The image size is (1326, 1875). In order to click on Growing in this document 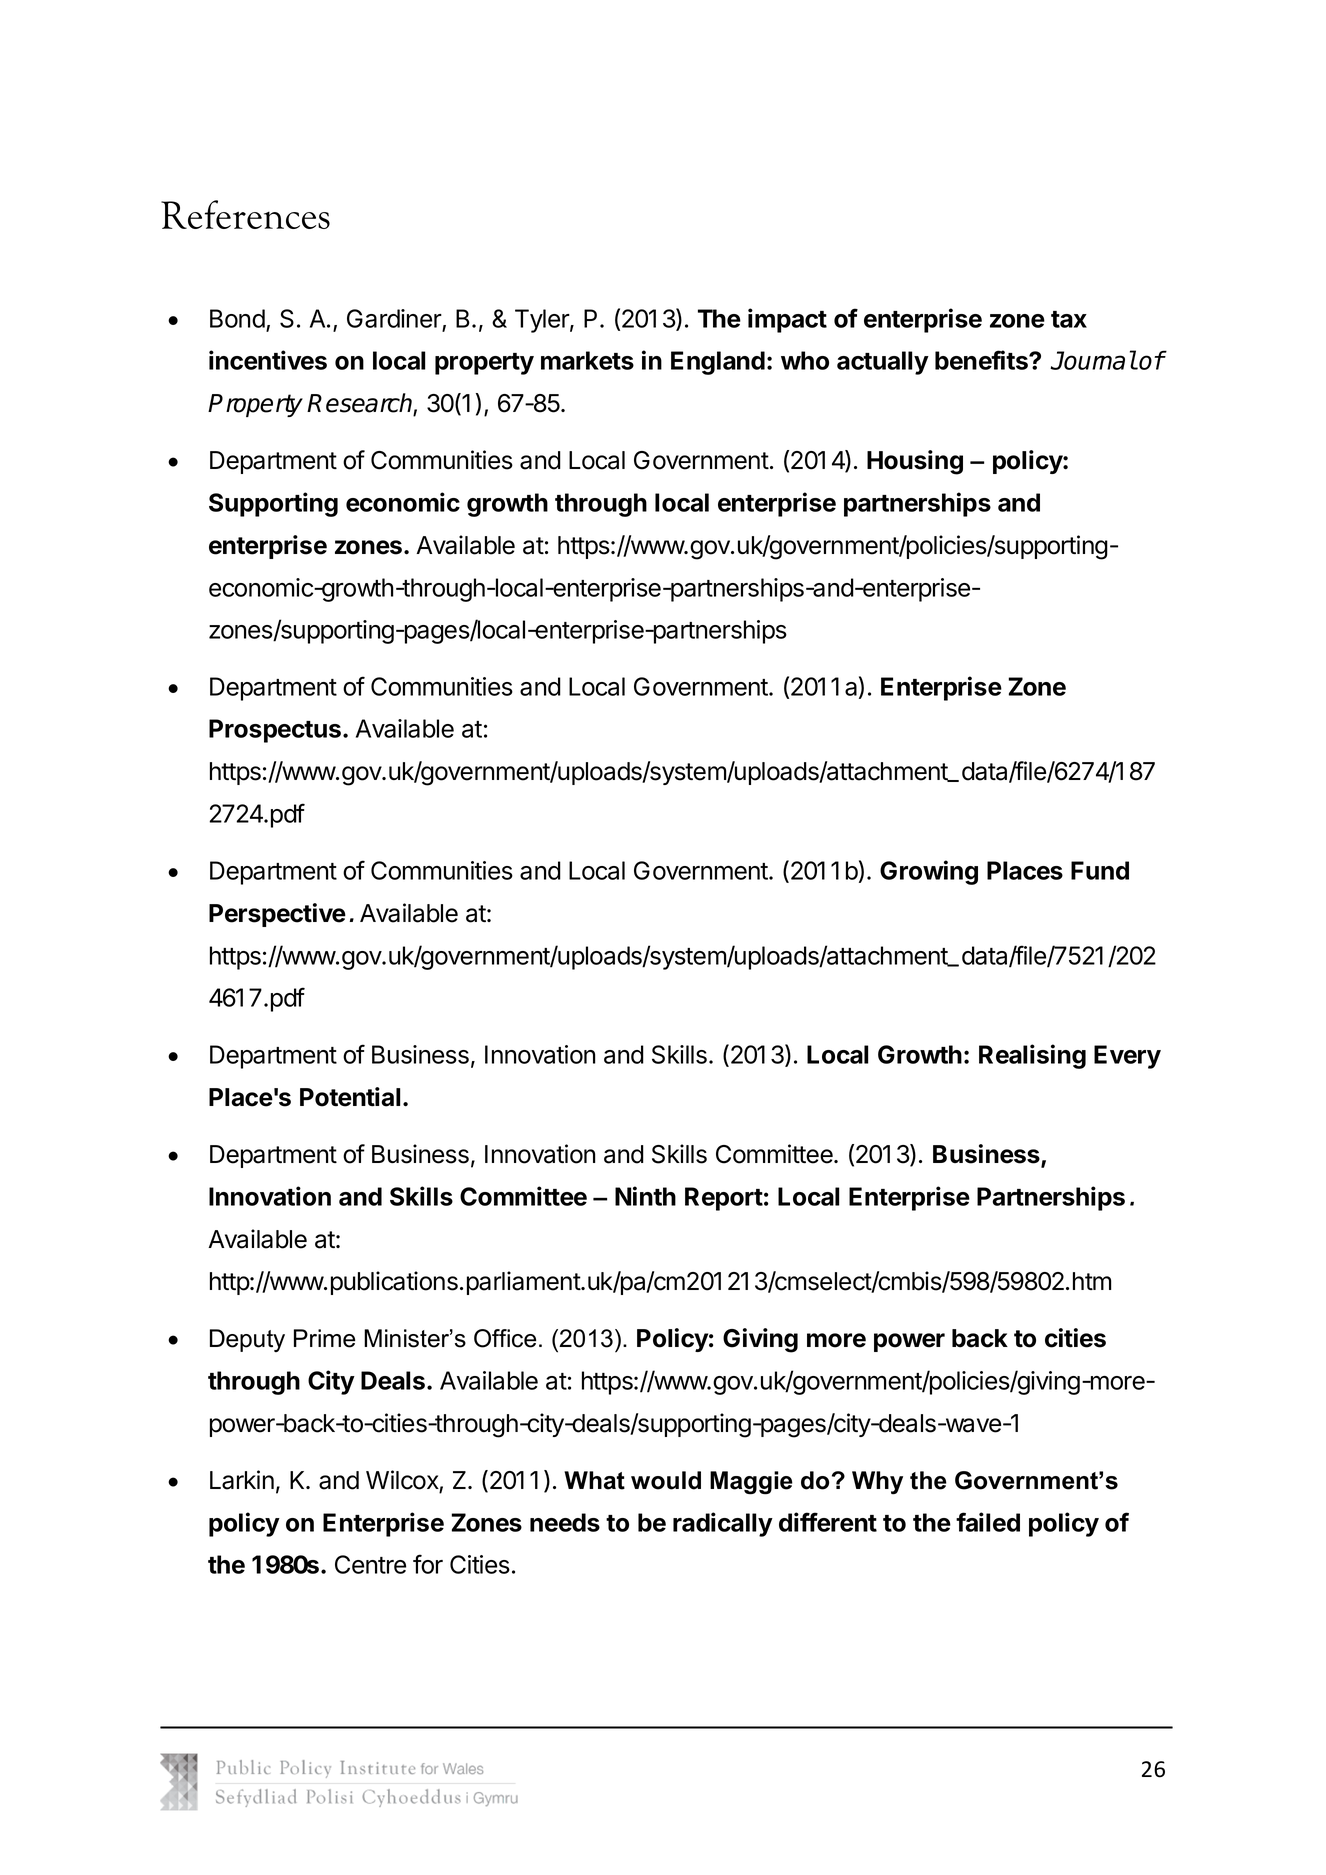, I will do `click(929, 872)`.
